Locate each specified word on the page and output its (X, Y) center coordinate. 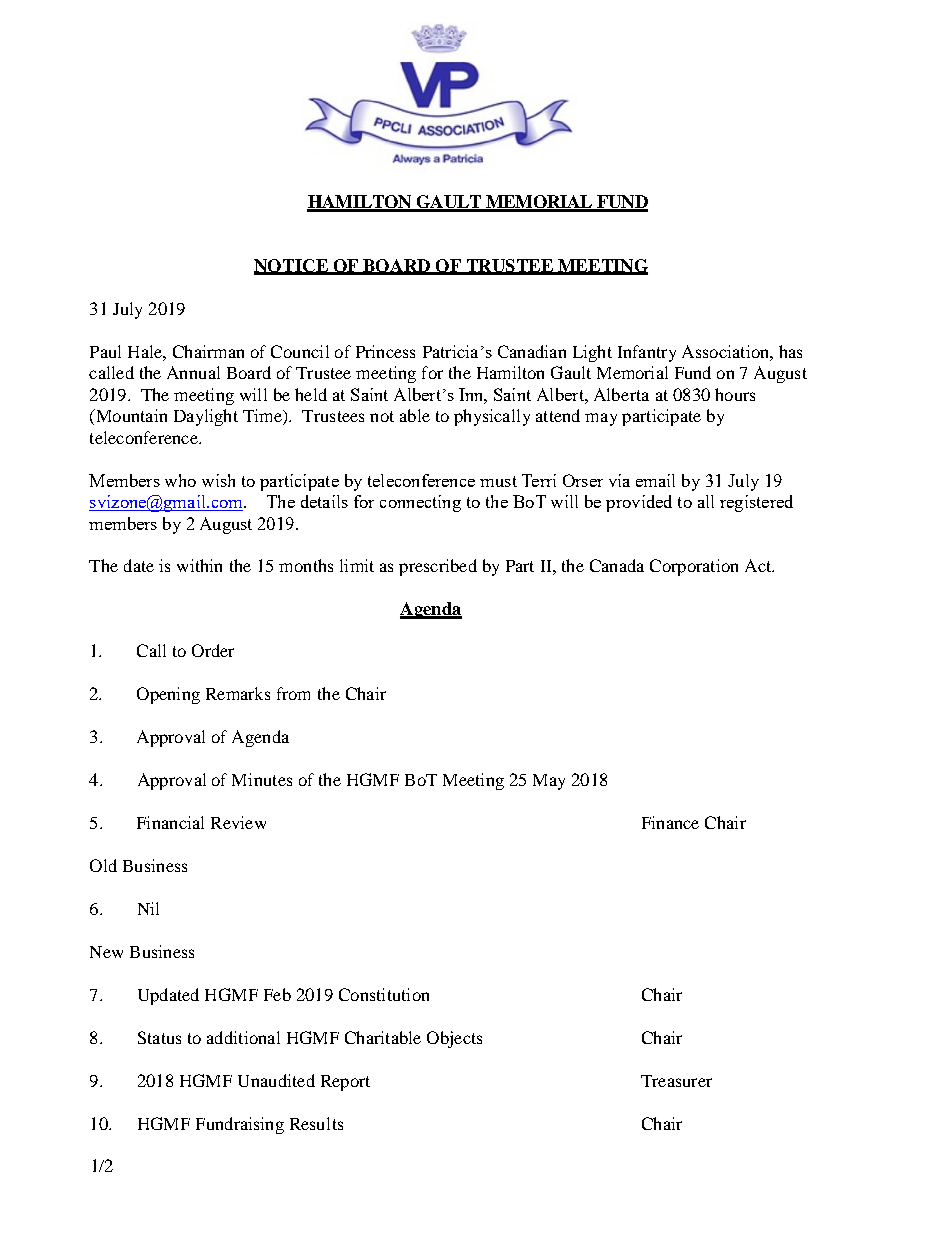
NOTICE (292, 266)
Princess (385, 351)
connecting (420, 503)
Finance (670, 822)
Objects (454, 1039)
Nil (148, 908)
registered (756, 503)
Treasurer (676, 1081)
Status (159, 1037)
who (180, 480)
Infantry (647, 353)
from (293, 693)
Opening (168, 695)
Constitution (384, 994)
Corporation (694, 567)
